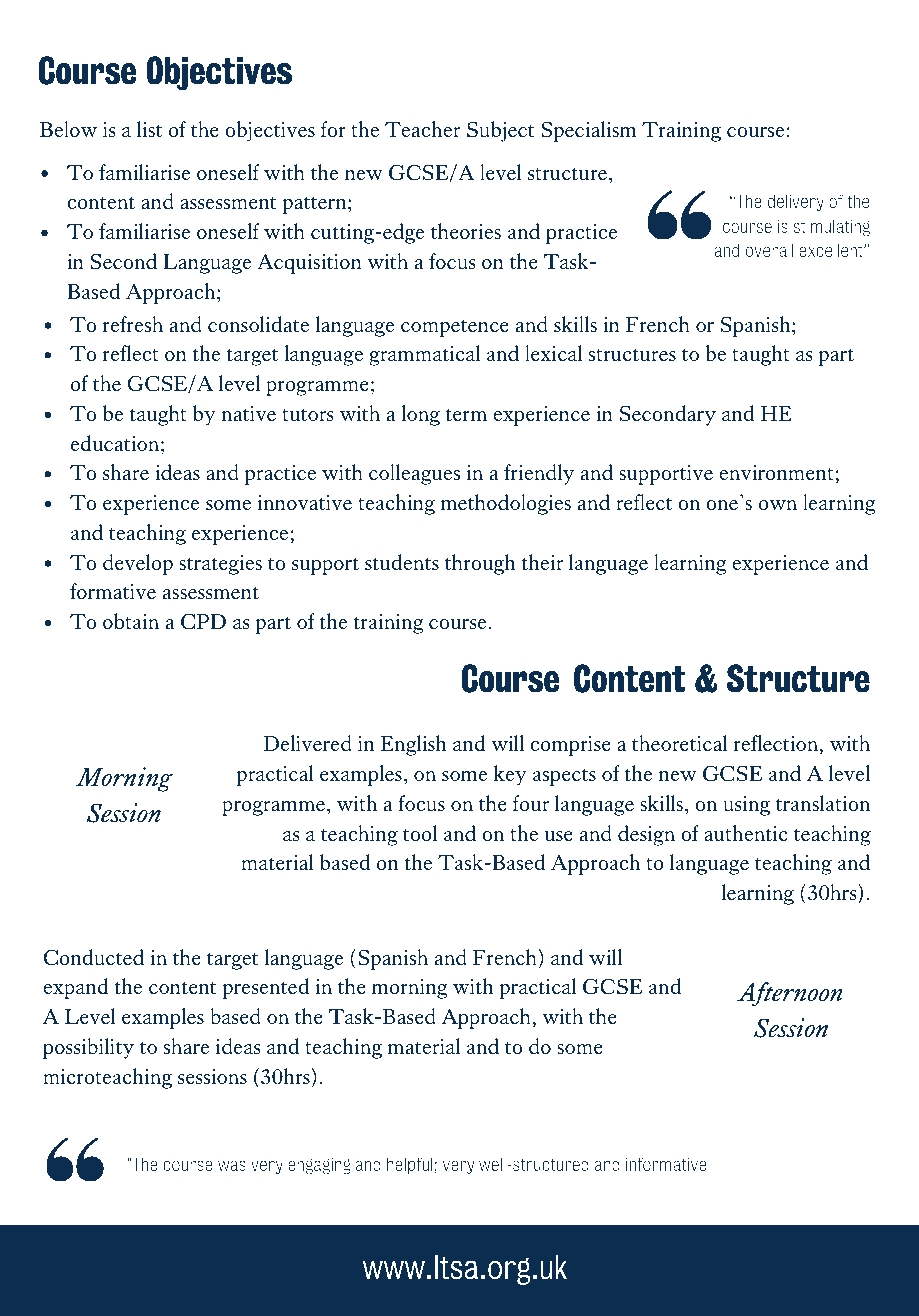 This image has width=919, height=1316. What do you see at coordinates (232, 1165) in the image?
I see `was` at bounding box center [232, 1165].
